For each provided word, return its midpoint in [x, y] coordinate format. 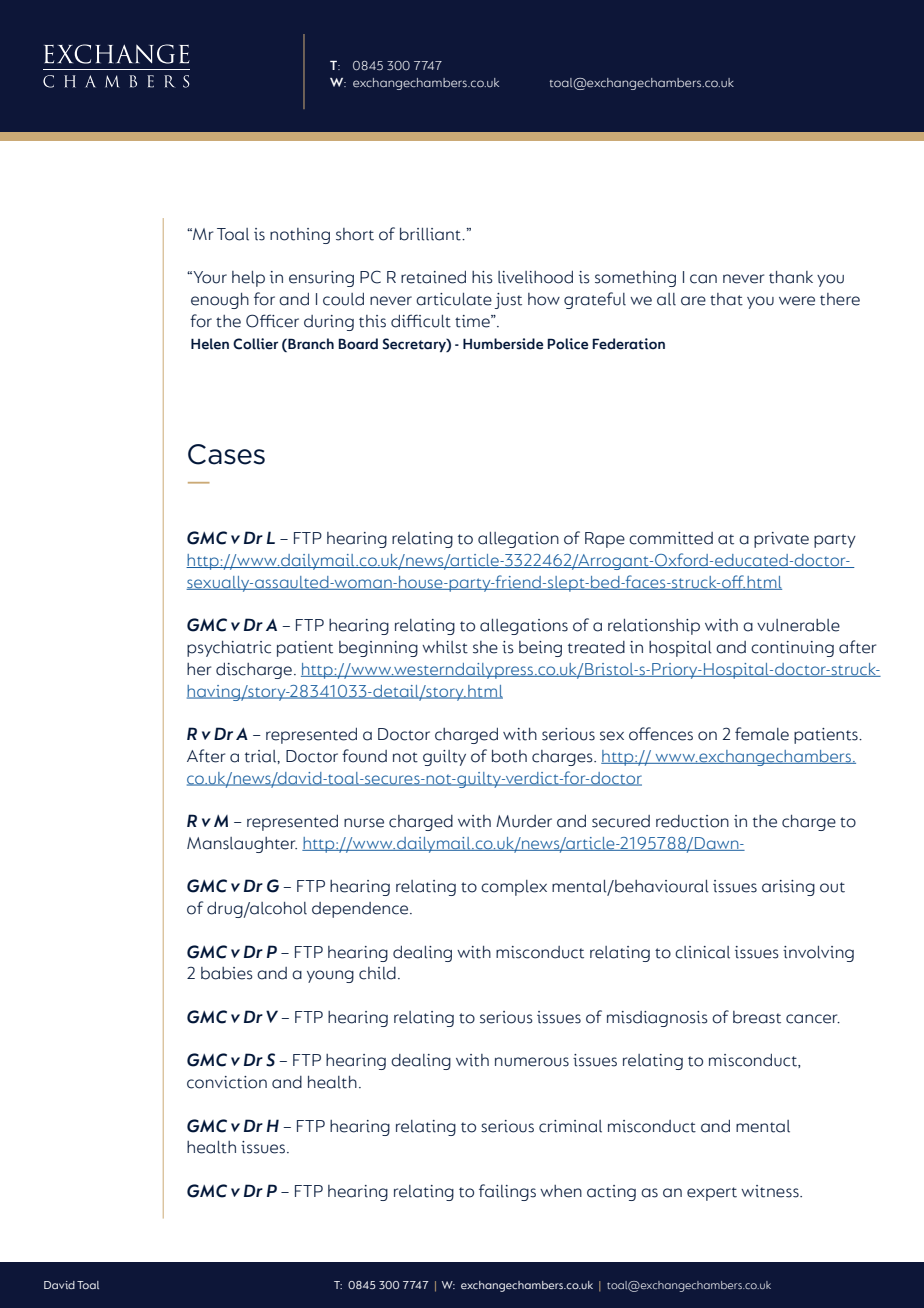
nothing [300, 236]
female [762, 734]
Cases [226, 454]
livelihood [535, 277]
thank [791, 277]
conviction [227, 1082]
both [509, 756]
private [781, 540]
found [364, 756]
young [330, 976]
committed [671, 538]
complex [514, 888]
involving [818, 954]
